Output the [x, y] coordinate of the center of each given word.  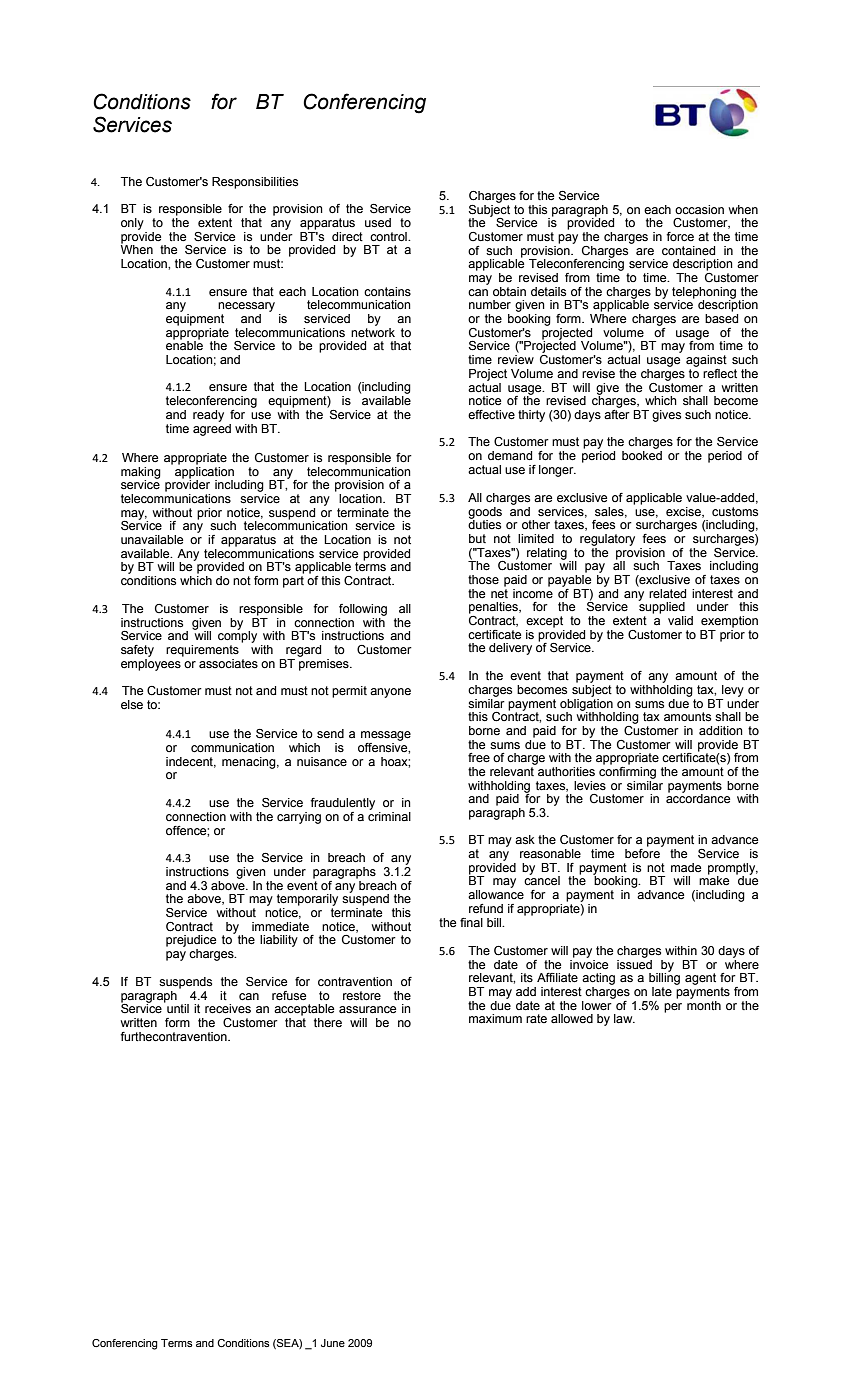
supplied [661, 607]
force [680, 237]
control [389, 236]
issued [634, 963]
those [483, 580]
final [471, 922]
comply [237, 636]
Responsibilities [255, 183]
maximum [495, 1018]
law [624, 1019]
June [333, 1343]
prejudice [191, 941]
